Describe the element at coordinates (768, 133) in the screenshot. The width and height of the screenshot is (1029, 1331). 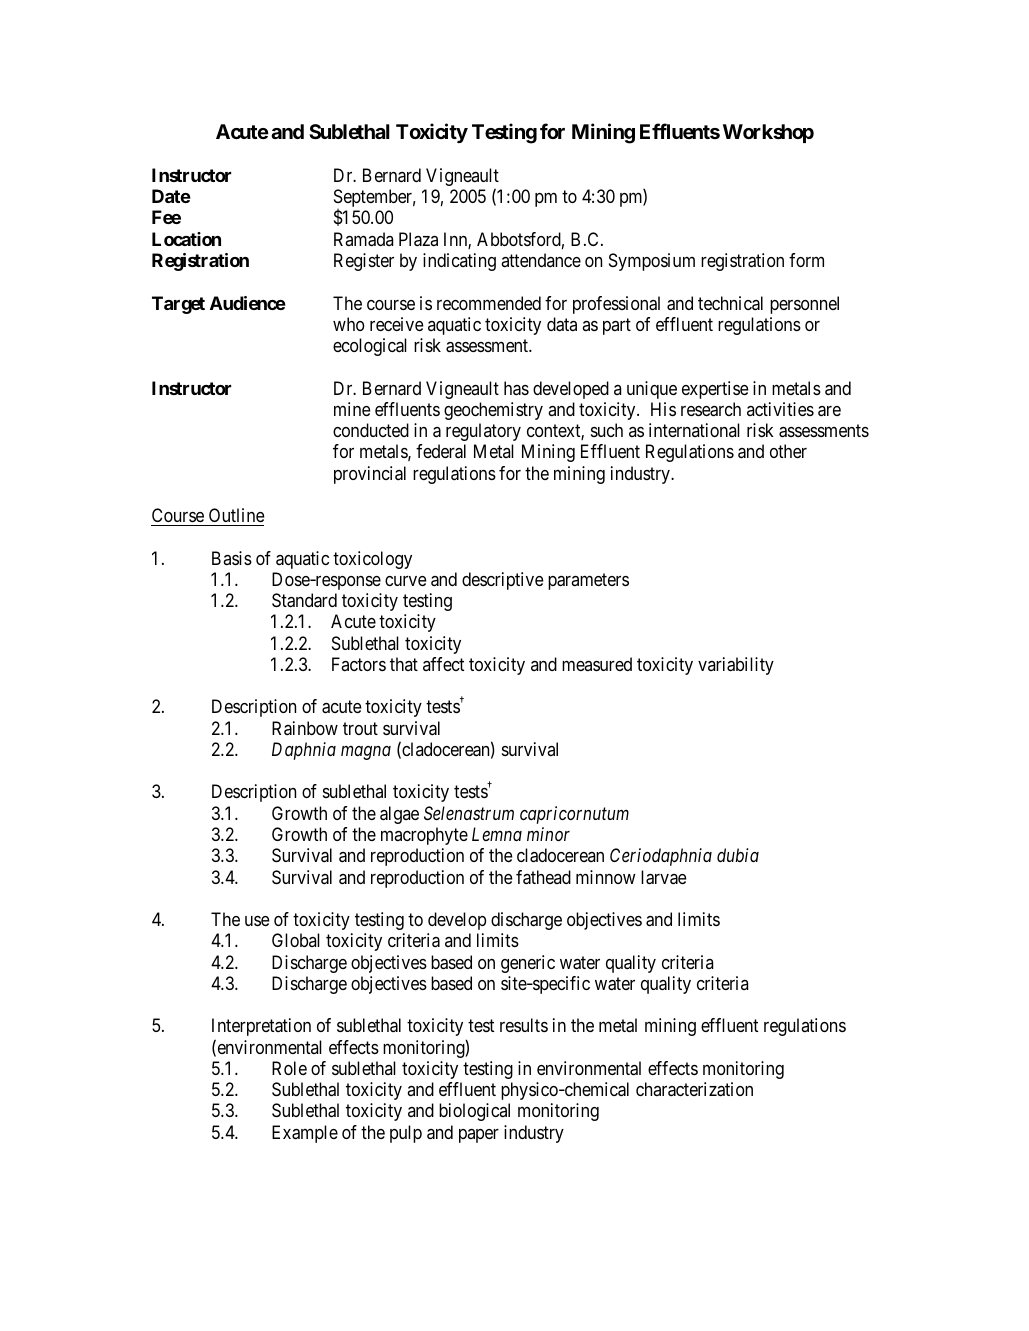
I see `Workshop` at that location.
